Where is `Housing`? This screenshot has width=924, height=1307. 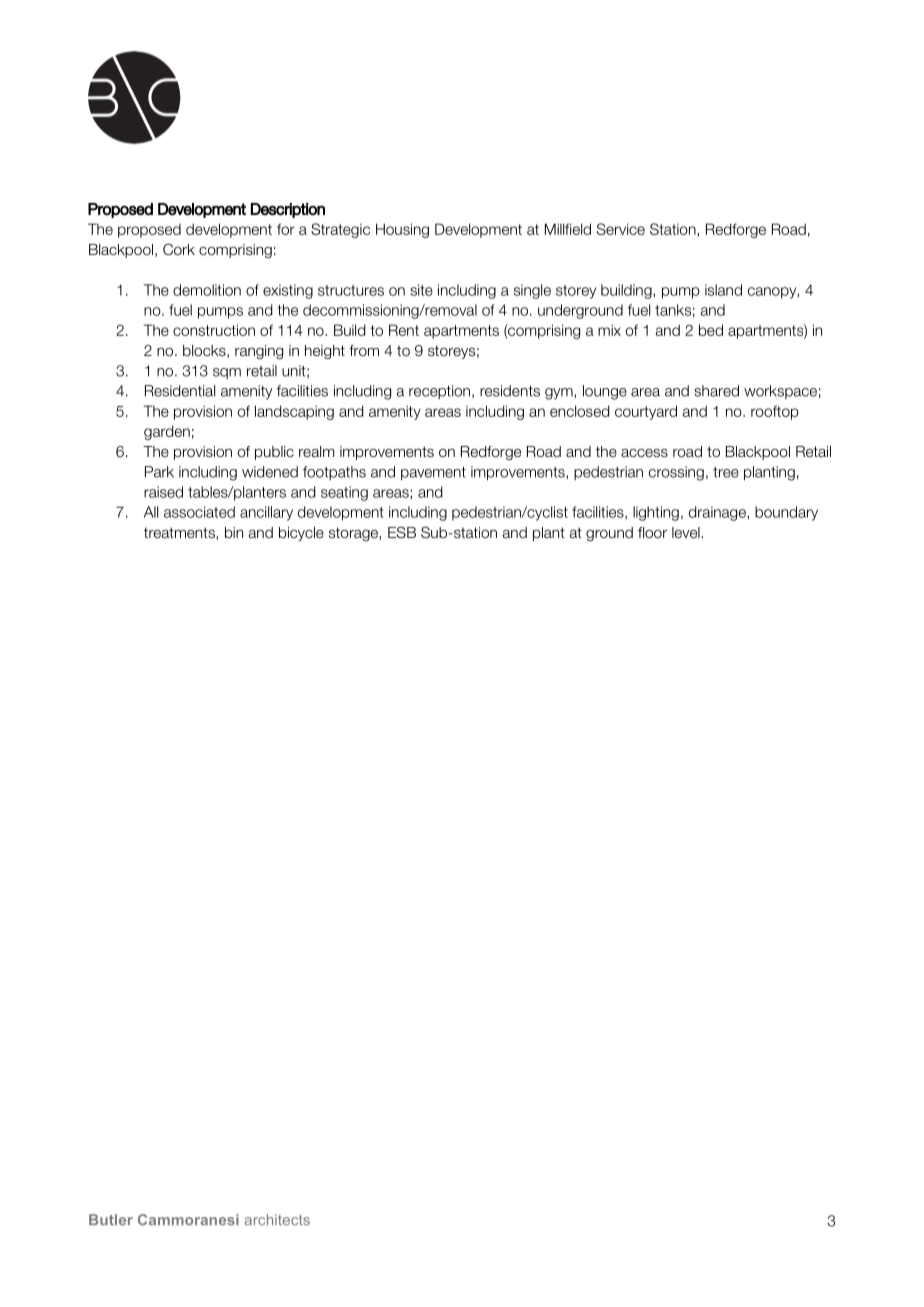
Housing is located at coordinates (402, 230).
